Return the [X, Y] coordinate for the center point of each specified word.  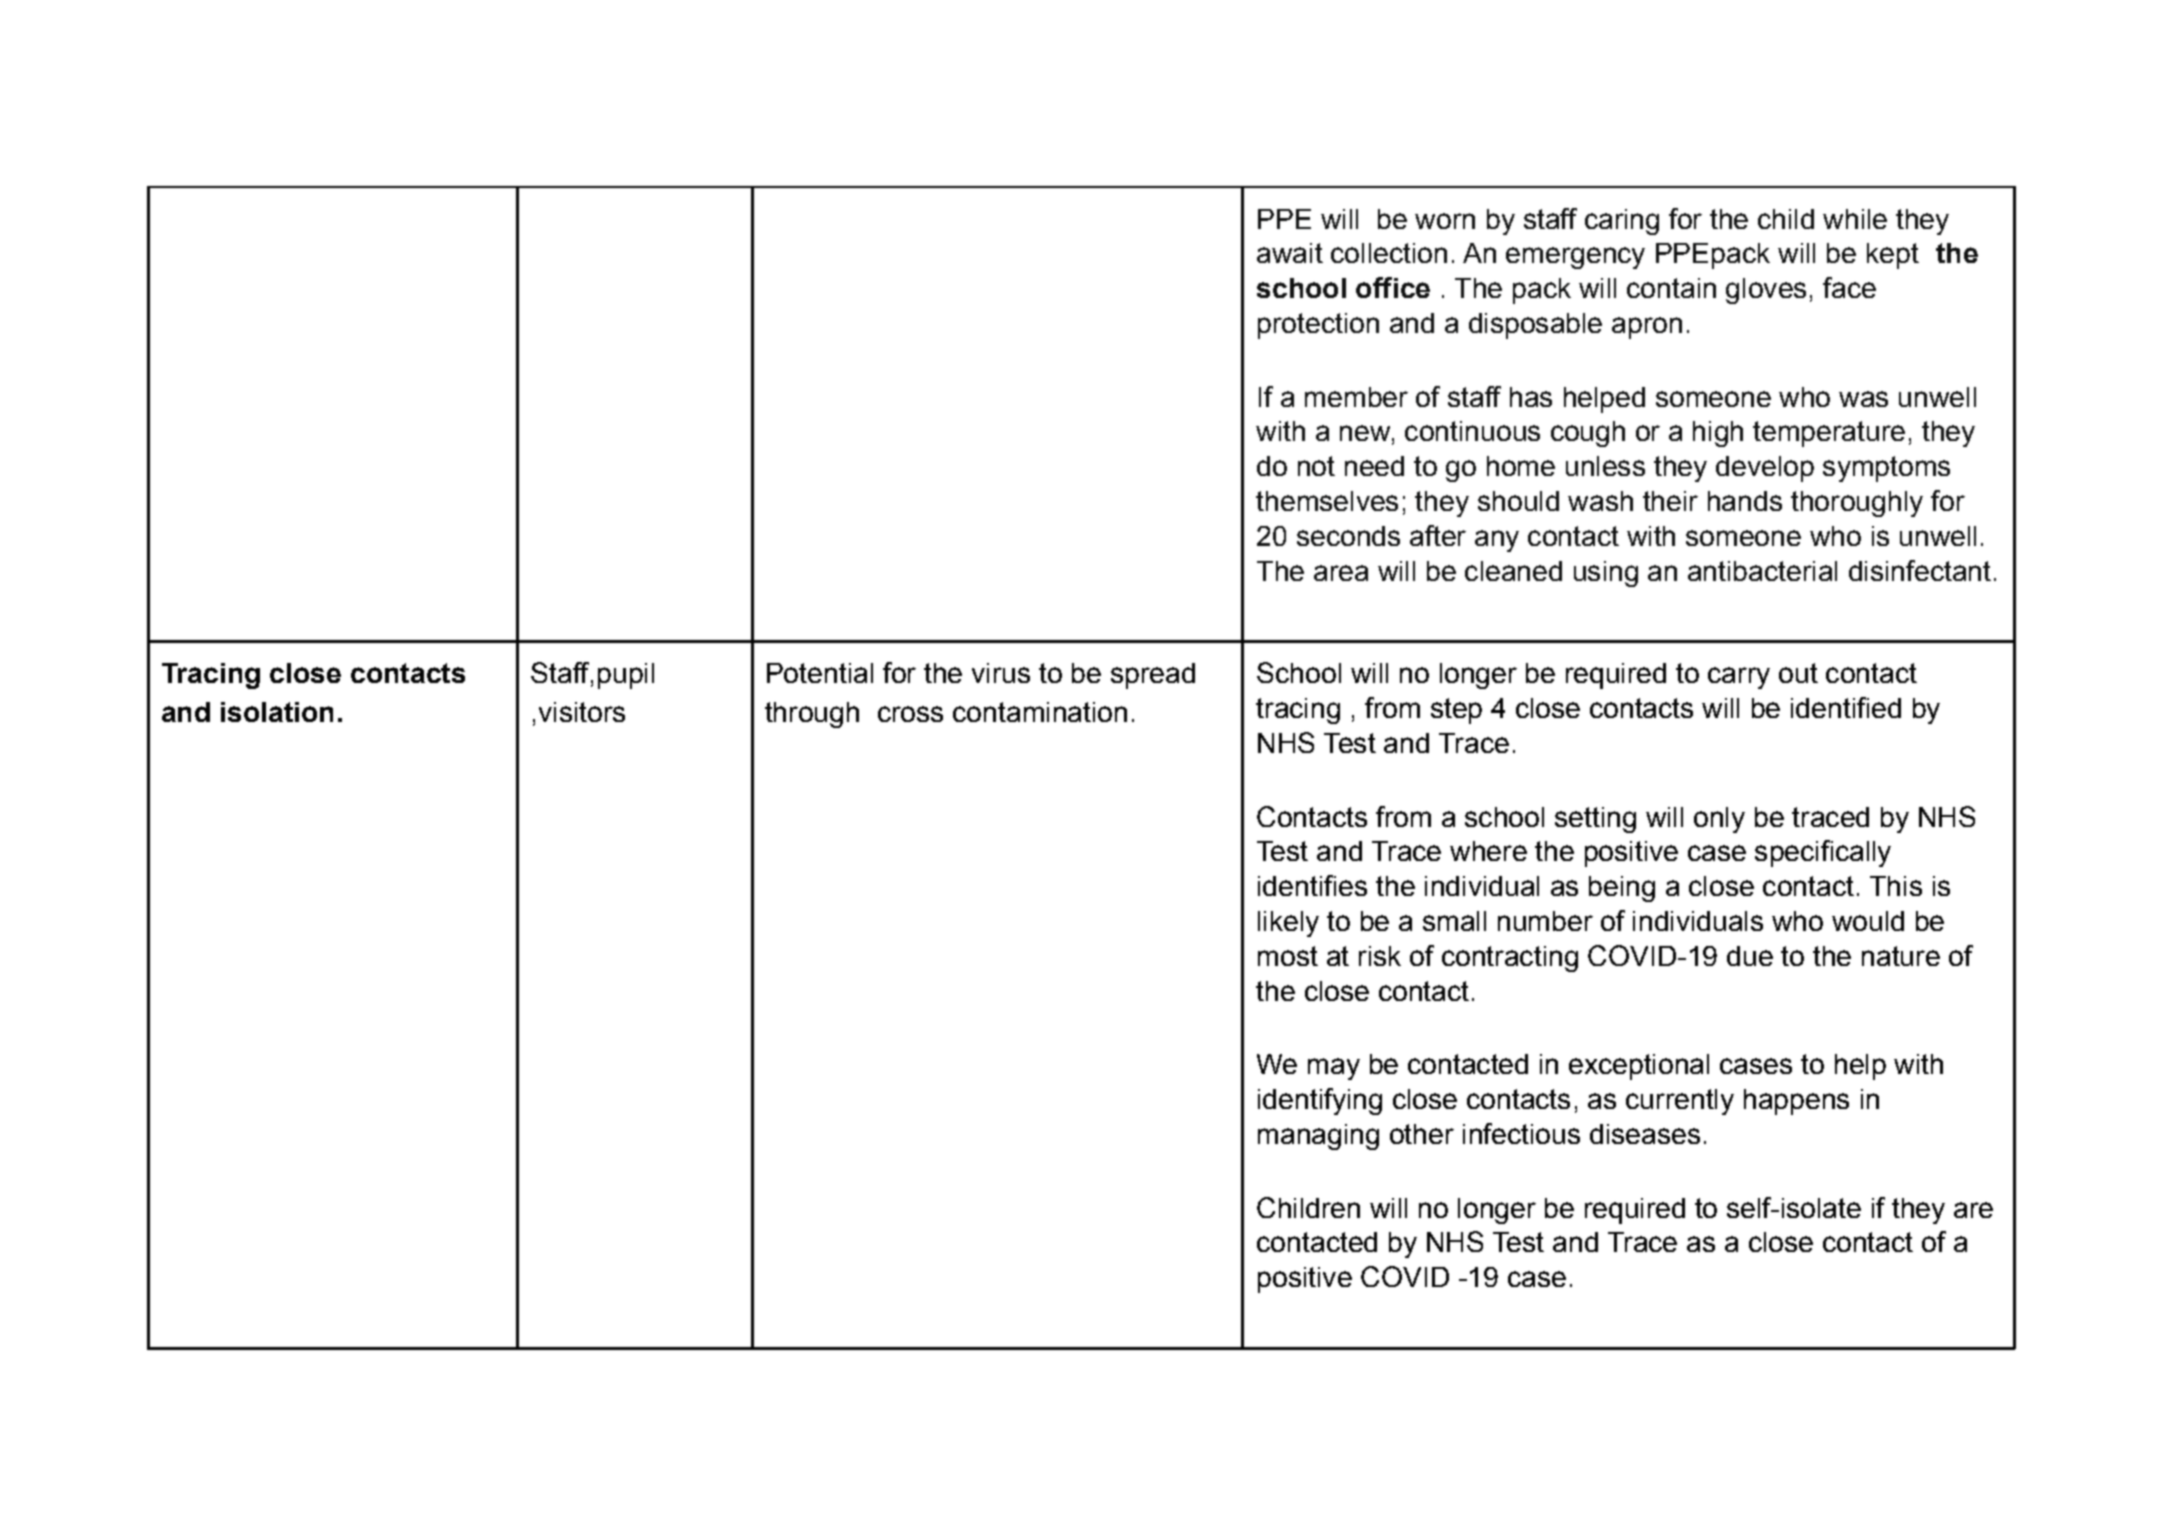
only [1719, 820]
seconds [1348, 536]
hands [1745, 501]
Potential [820, 673]
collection [1389, 253]
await [1290, 253]
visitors [582, 712]
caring [1622, 222]
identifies [1312, 885]
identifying [1320, 1101]
